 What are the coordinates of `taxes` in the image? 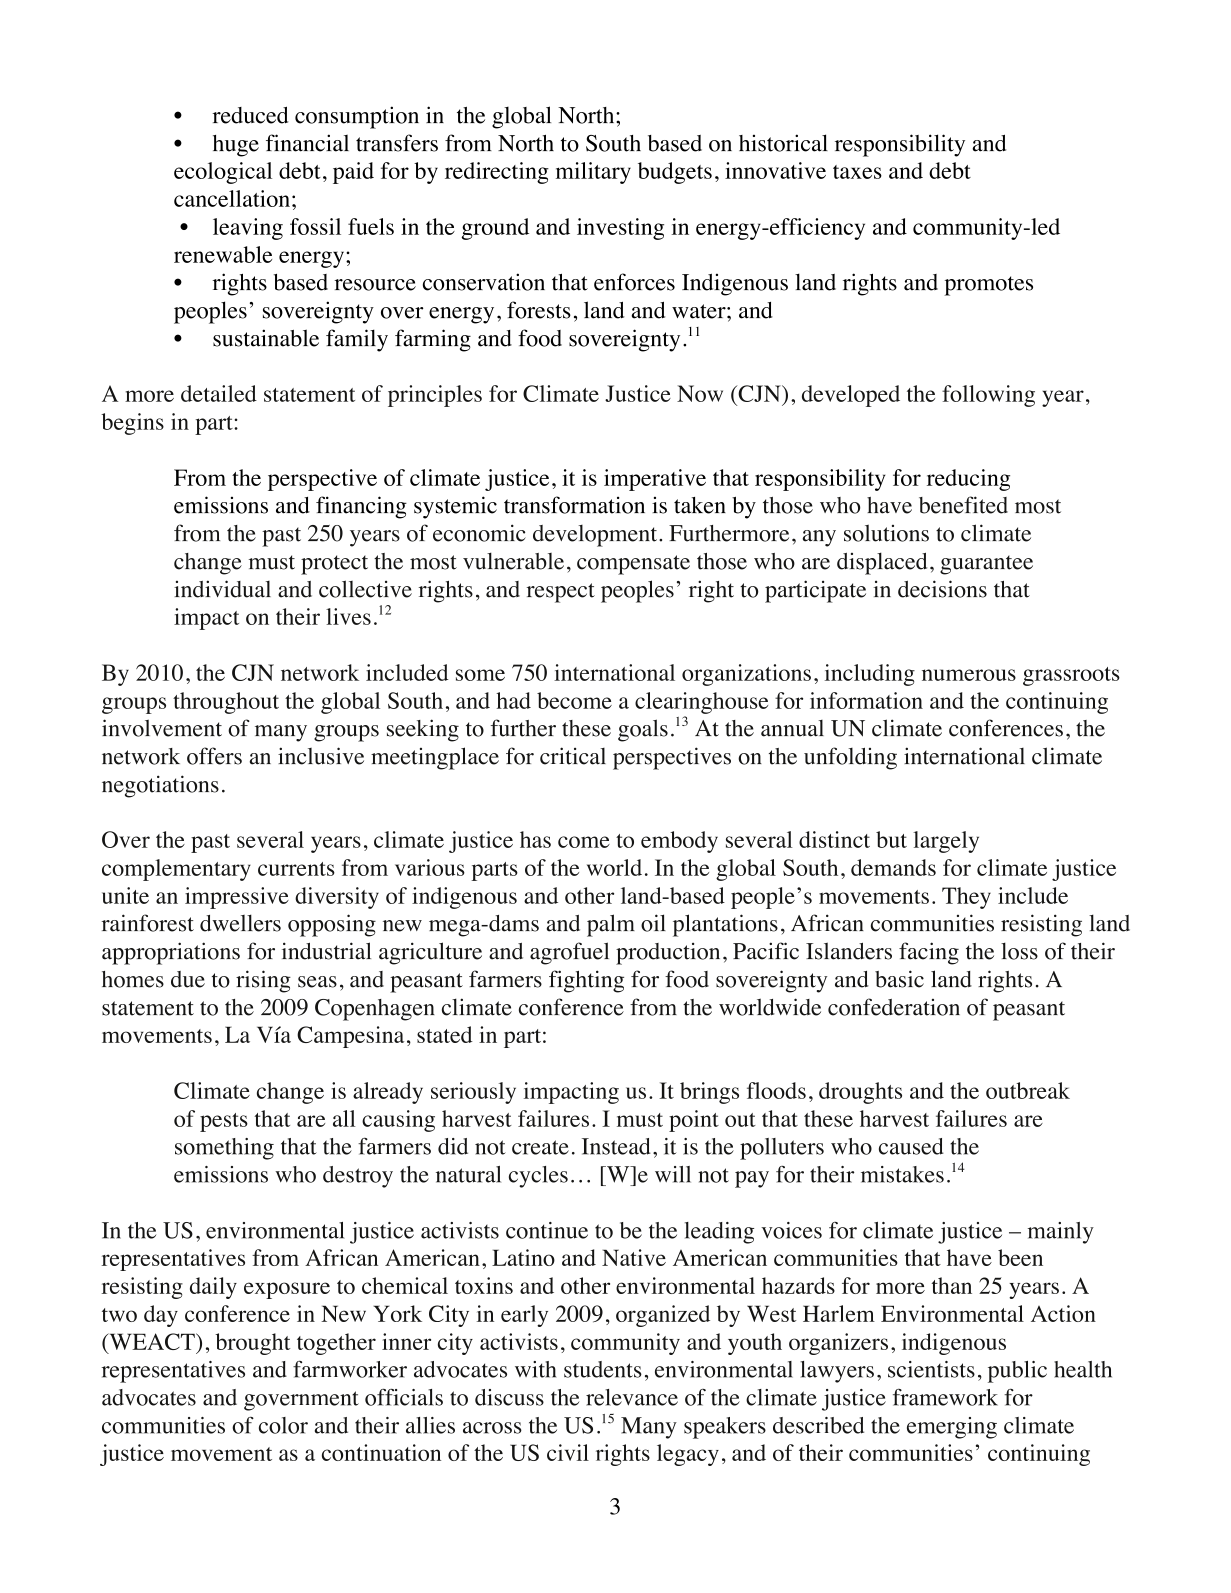 It's located at (857, 172).
